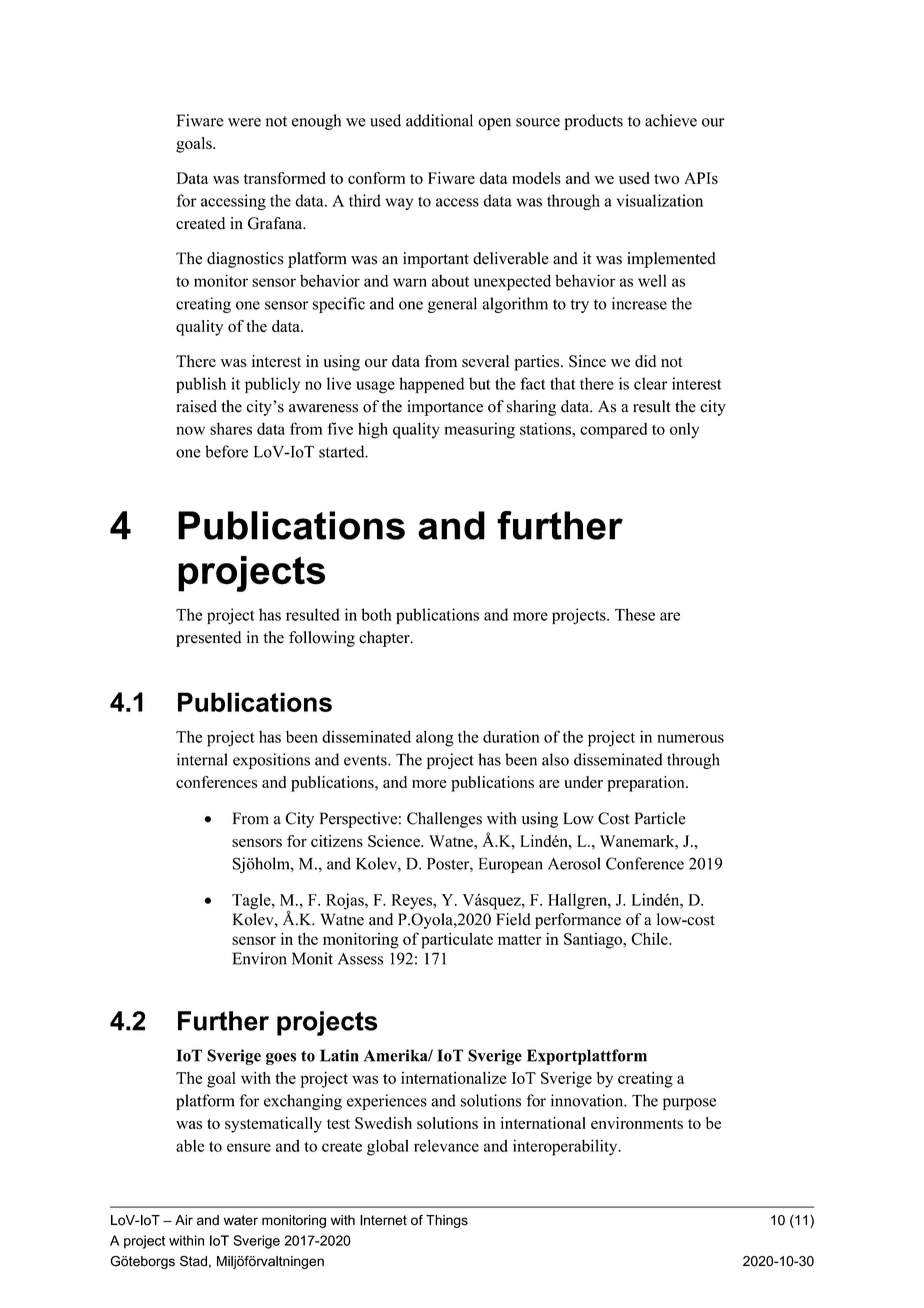 This document has width=924, height=1308. What do you see at coordinates (244, 122) in the document?
I see `were` at bounding box center [244, 122].
